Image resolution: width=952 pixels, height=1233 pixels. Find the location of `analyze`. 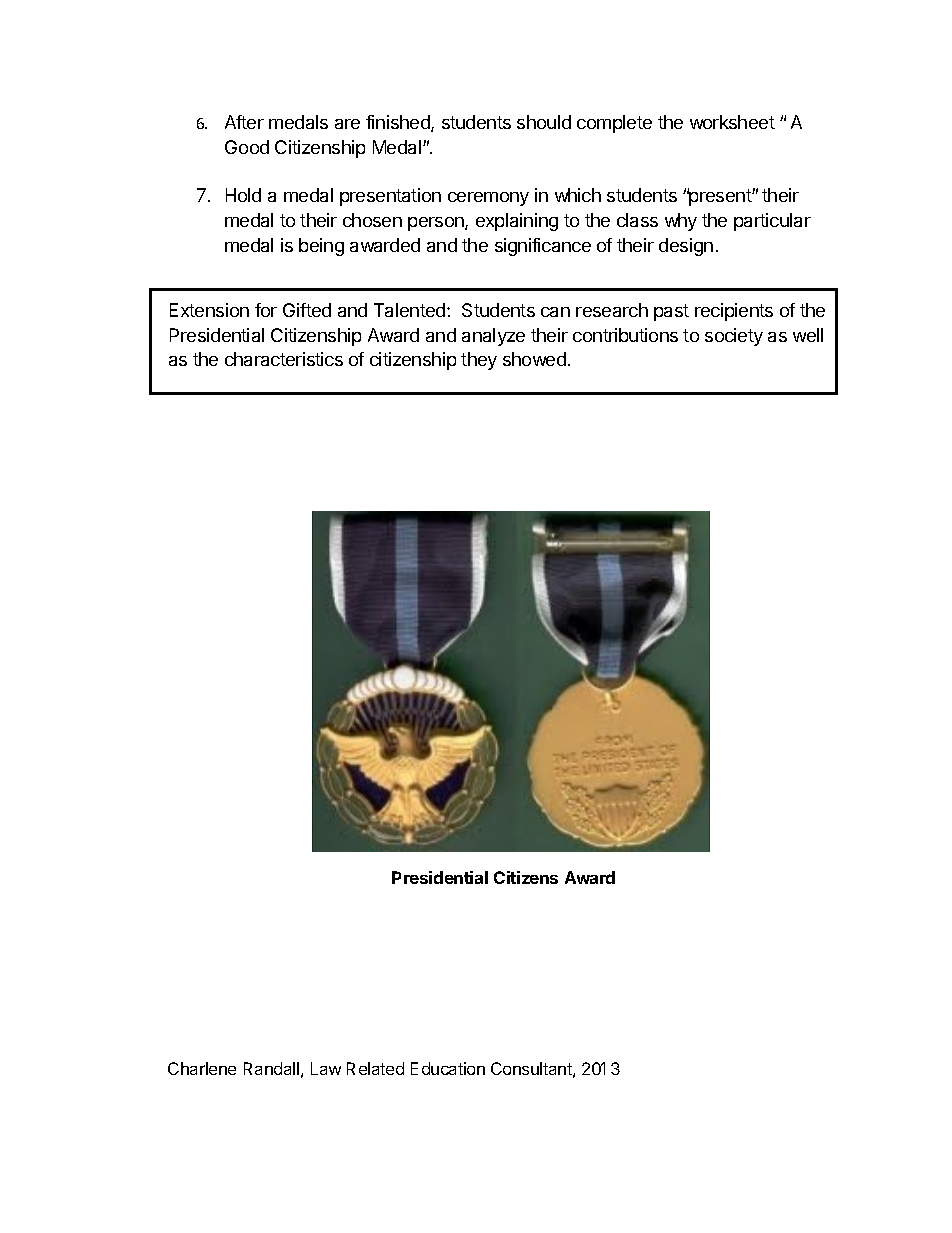

analyze is located at coordinates (493, 337).
